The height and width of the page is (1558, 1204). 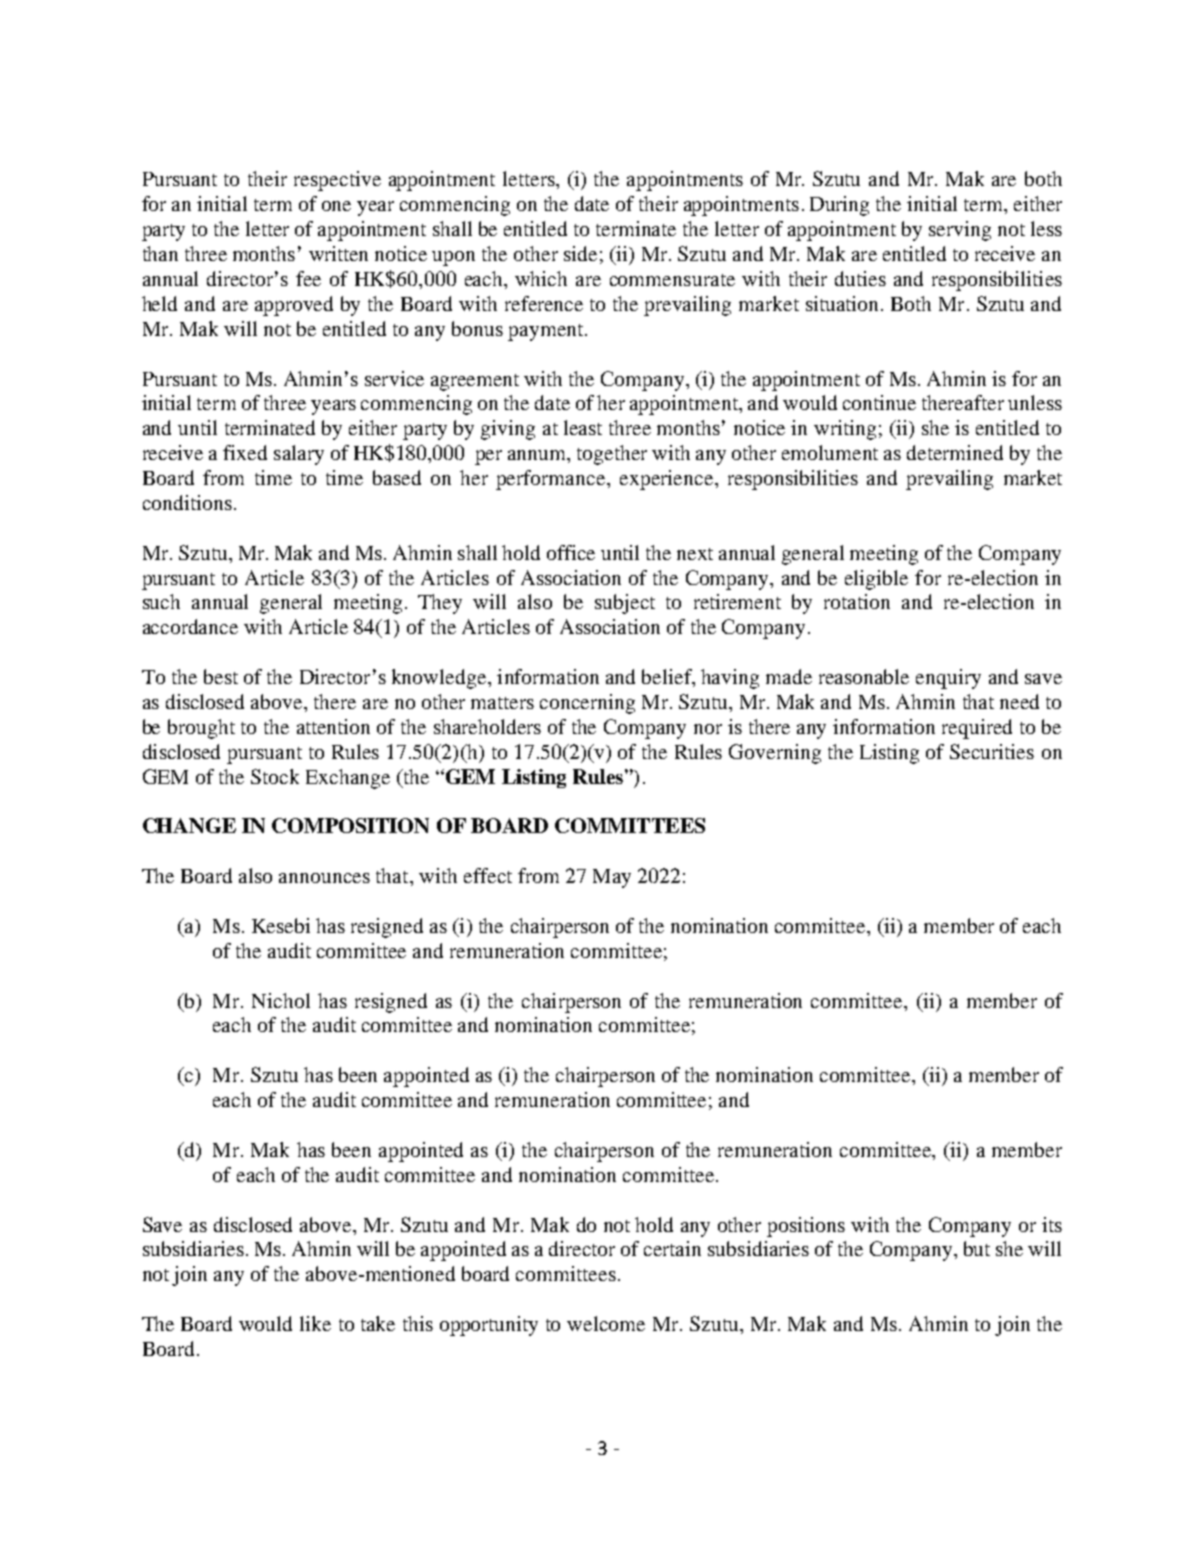 What do you see at coordinates (275, 776) in the page?
I see `Stock` at bounding box center [275, 776].
